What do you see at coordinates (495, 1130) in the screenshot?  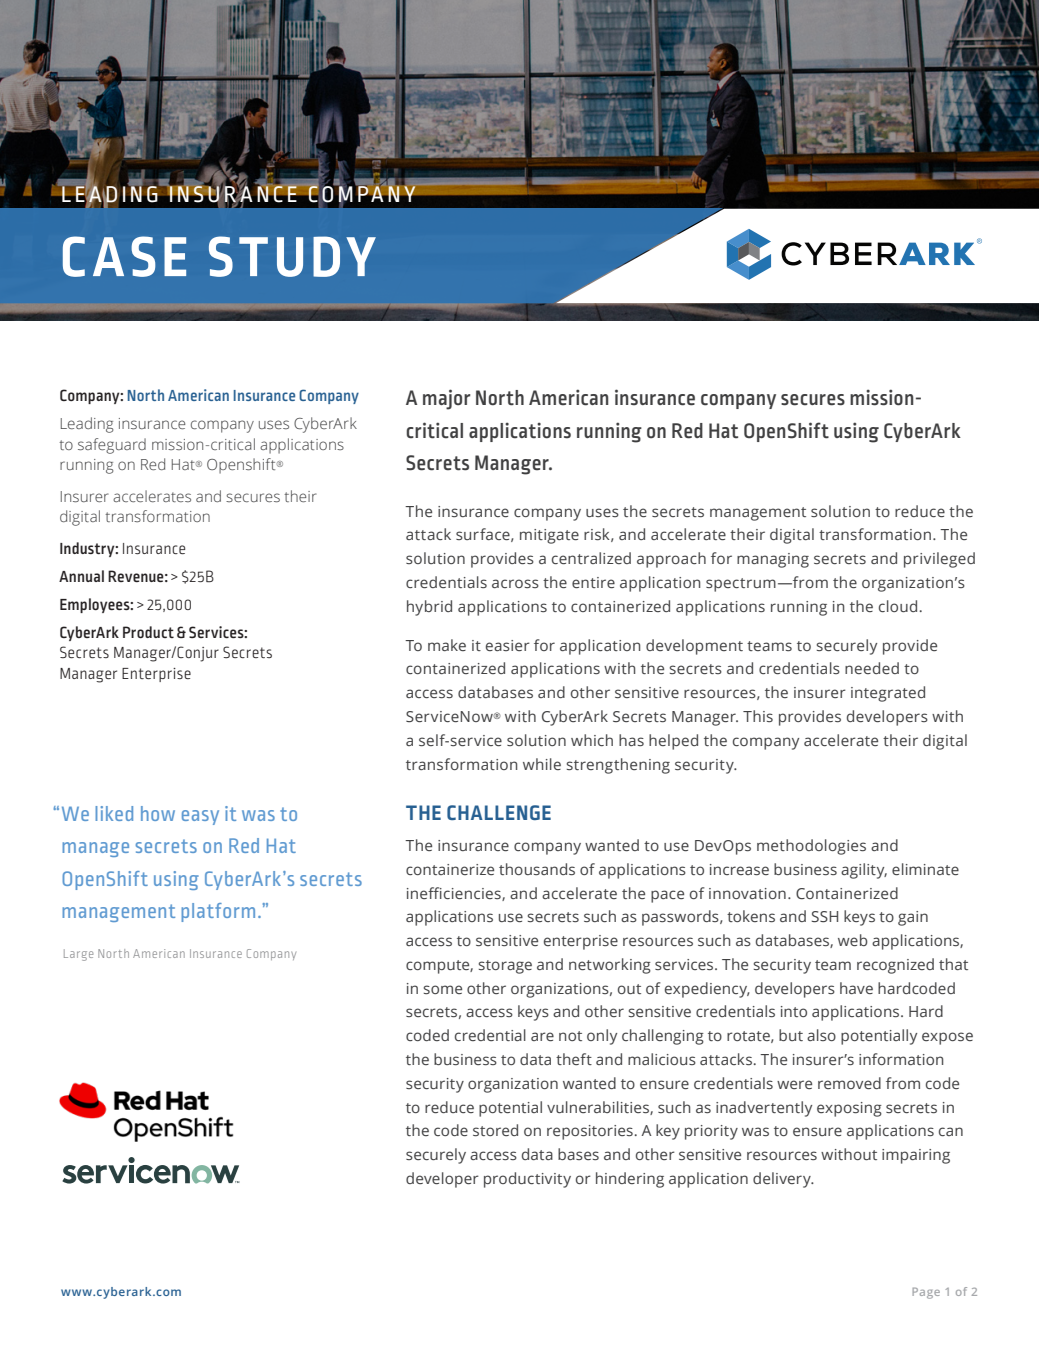 I see `stored` at bounding box center [495, 1130].
